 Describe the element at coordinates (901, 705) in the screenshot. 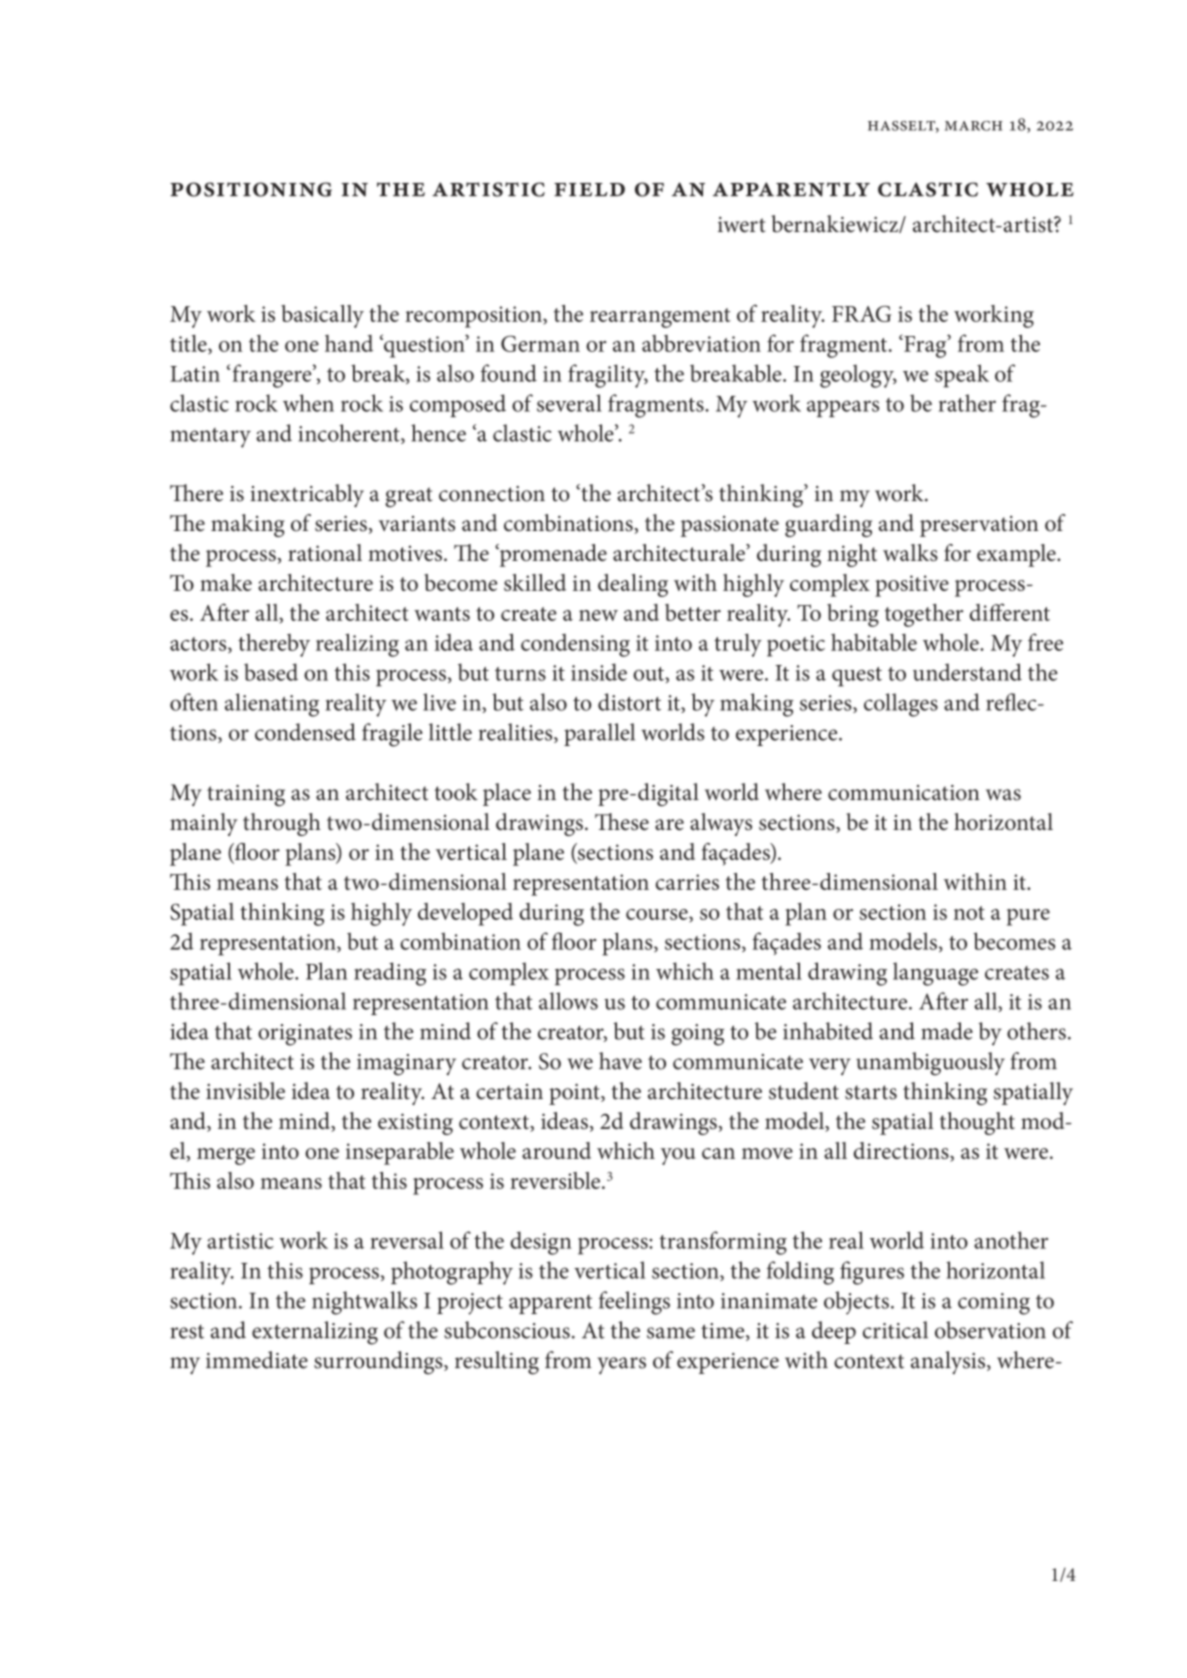

I see `collages` at that location.
